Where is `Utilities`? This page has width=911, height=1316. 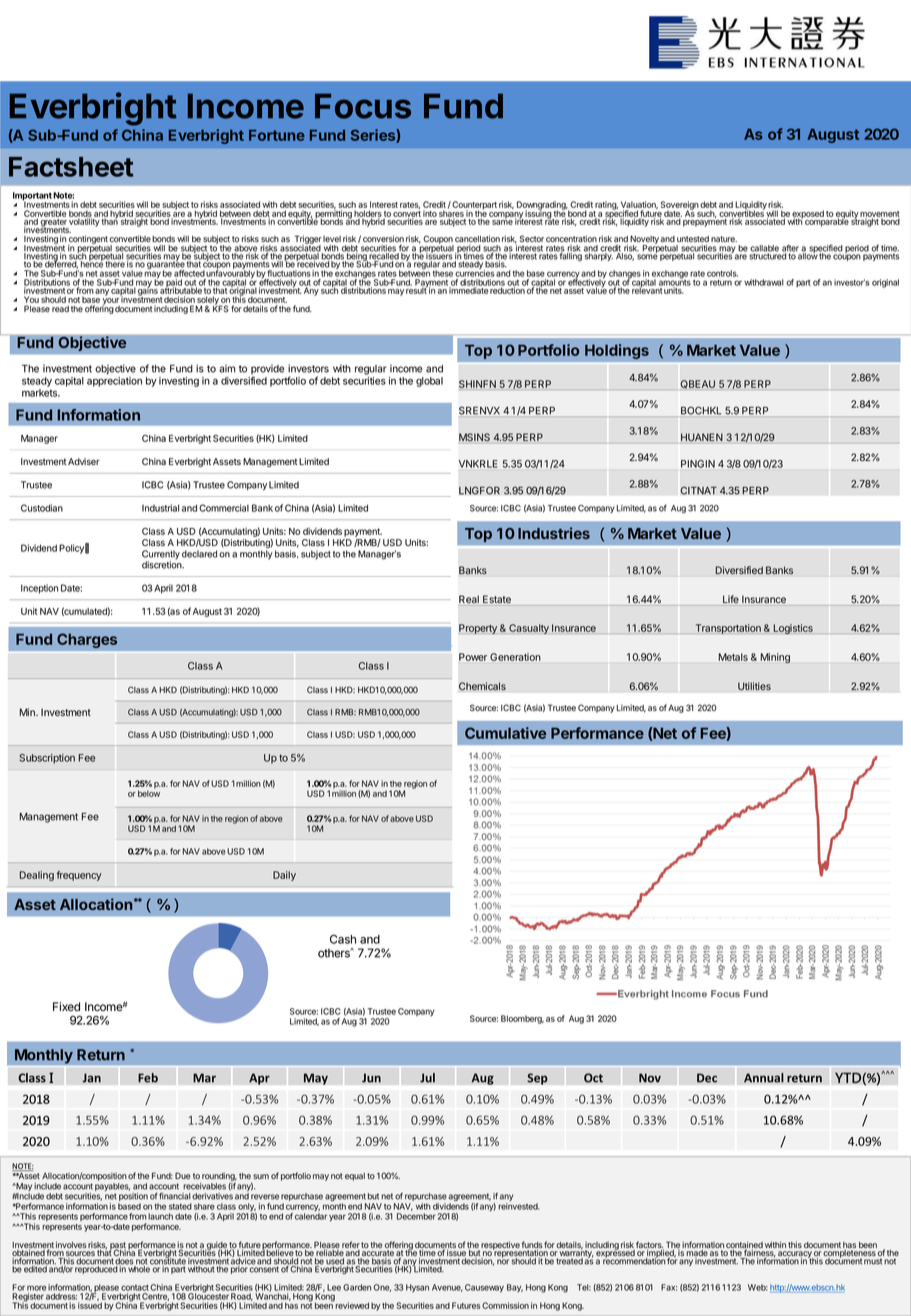
Utilities is located at coordinates (754, 686).
